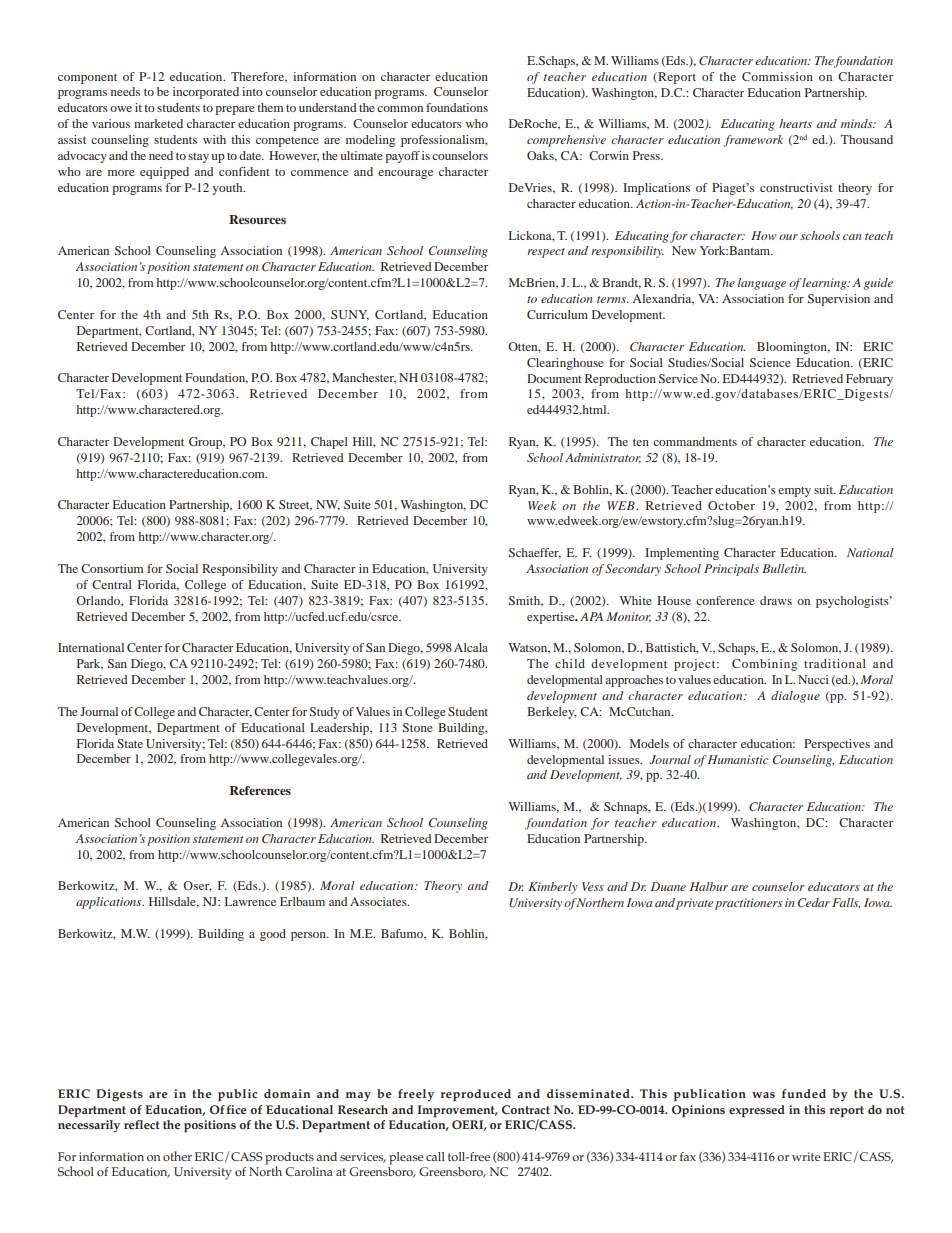  What do you see at coordinates (400, 109) in the screenshot?
I see `common` at bounding box center [400, 109].
